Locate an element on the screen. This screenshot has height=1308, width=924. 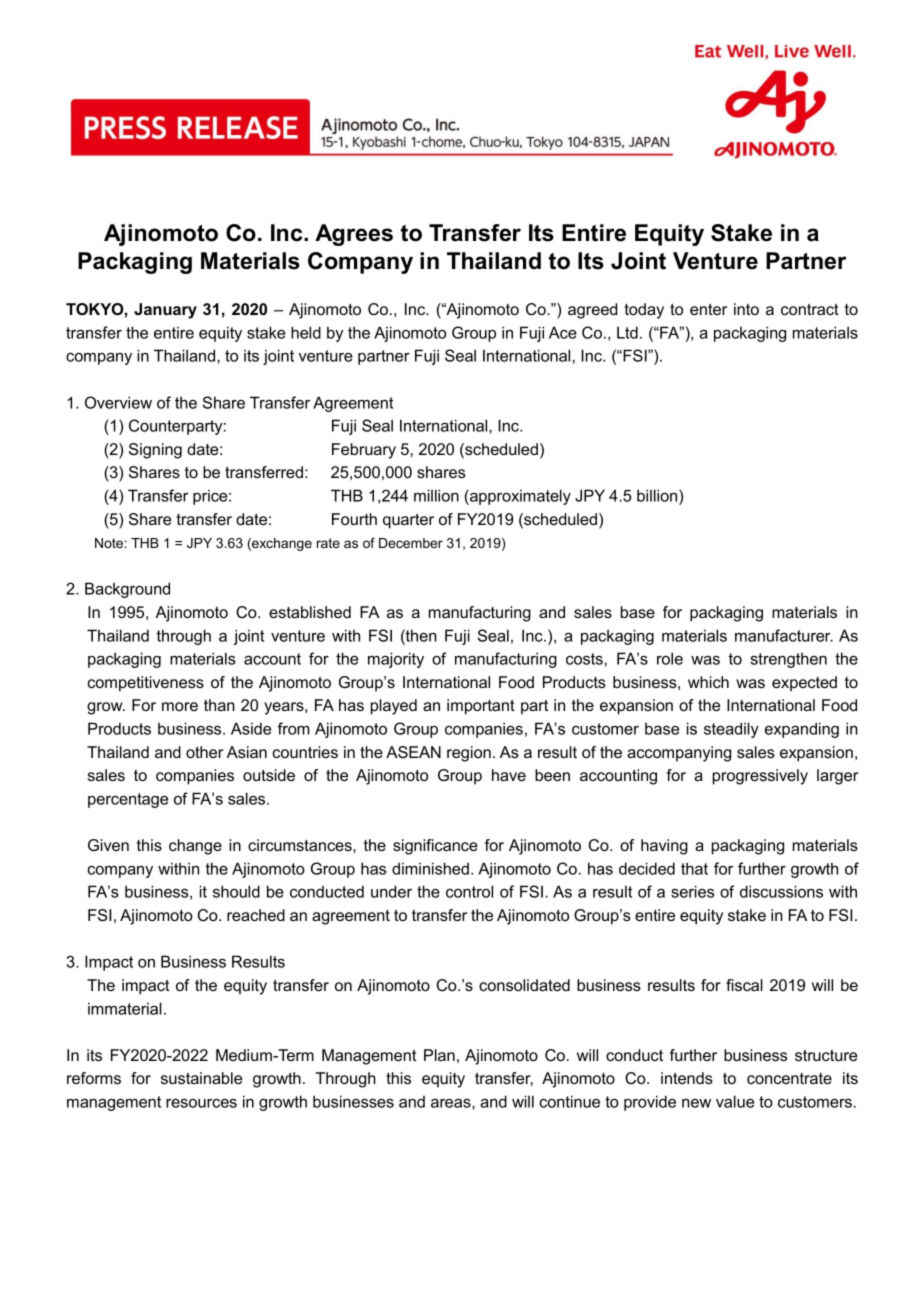
should is located at coordinates (236, 891).
